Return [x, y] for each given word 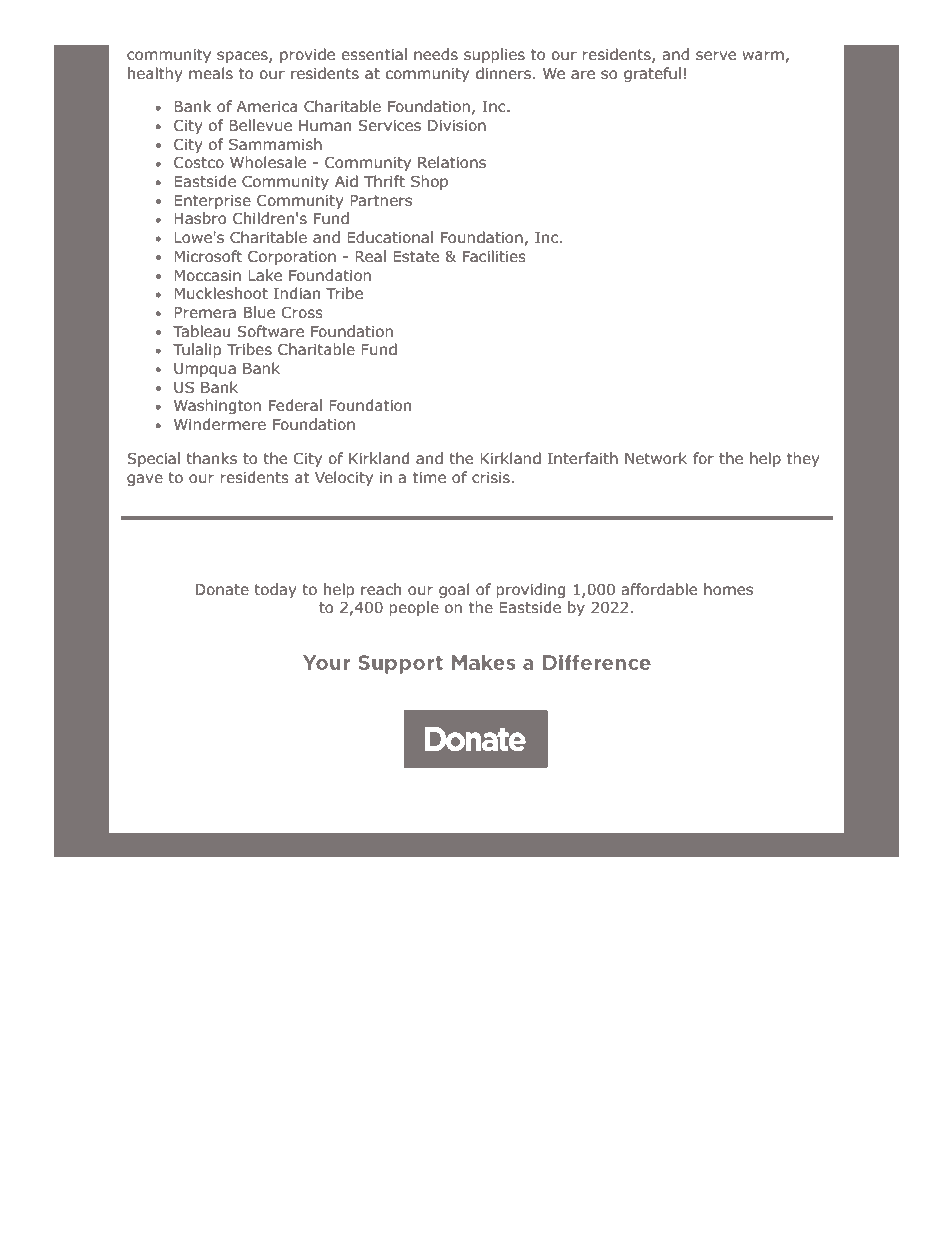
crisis [491, 477]
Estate [416, 256]
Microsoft [208, 256]
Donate [222, 590]
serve [716, 55]
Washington [217, 406]
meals [211, 73]
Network [656, 458]
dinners [503, 73]
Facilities [494, 256]
